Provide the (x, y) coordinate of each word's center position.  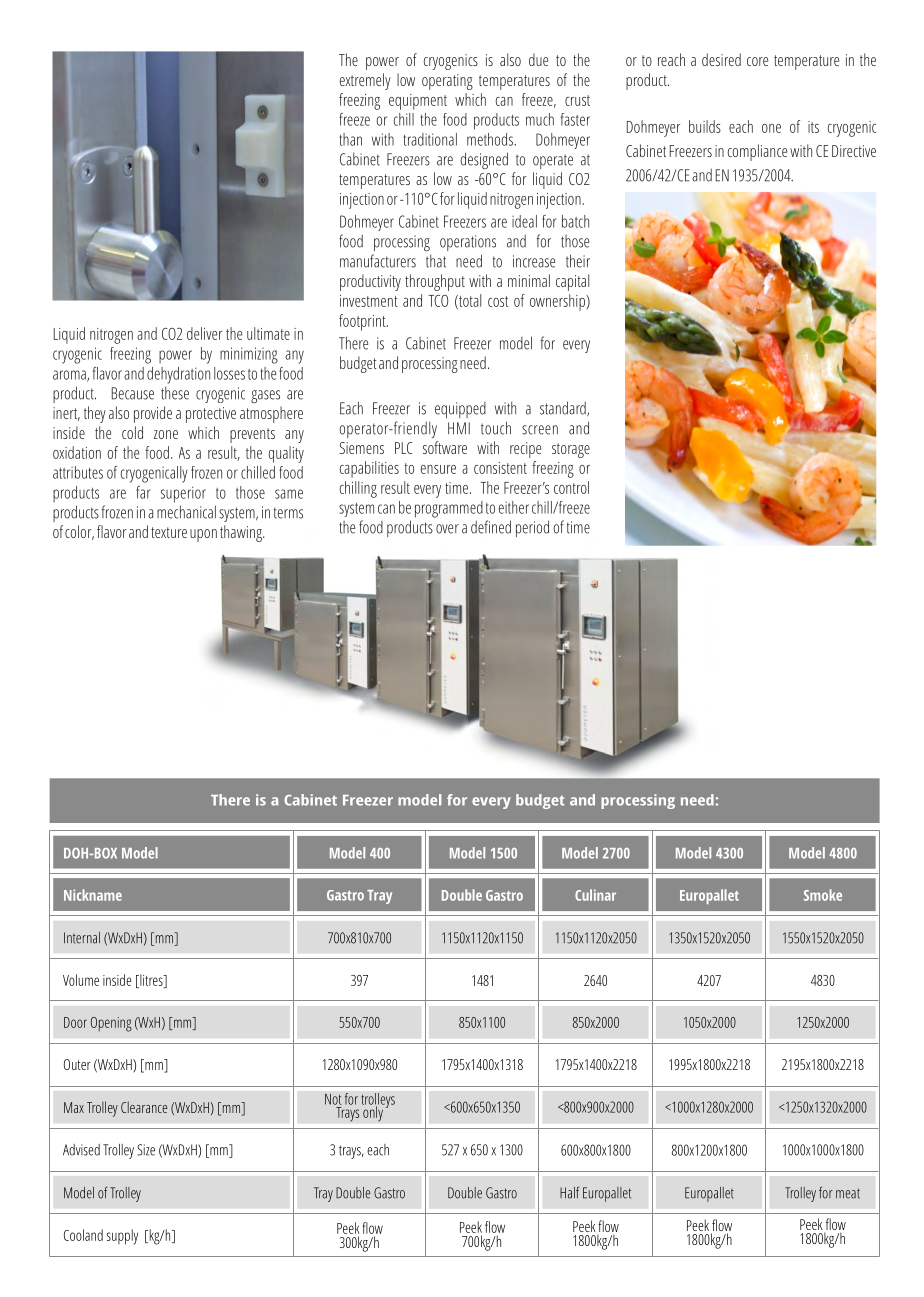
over (447, 529)
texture (169, 532)
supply (122, 1237)
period (532, 528)
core (757, 61)
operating (447, 82)
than (350, 139)
